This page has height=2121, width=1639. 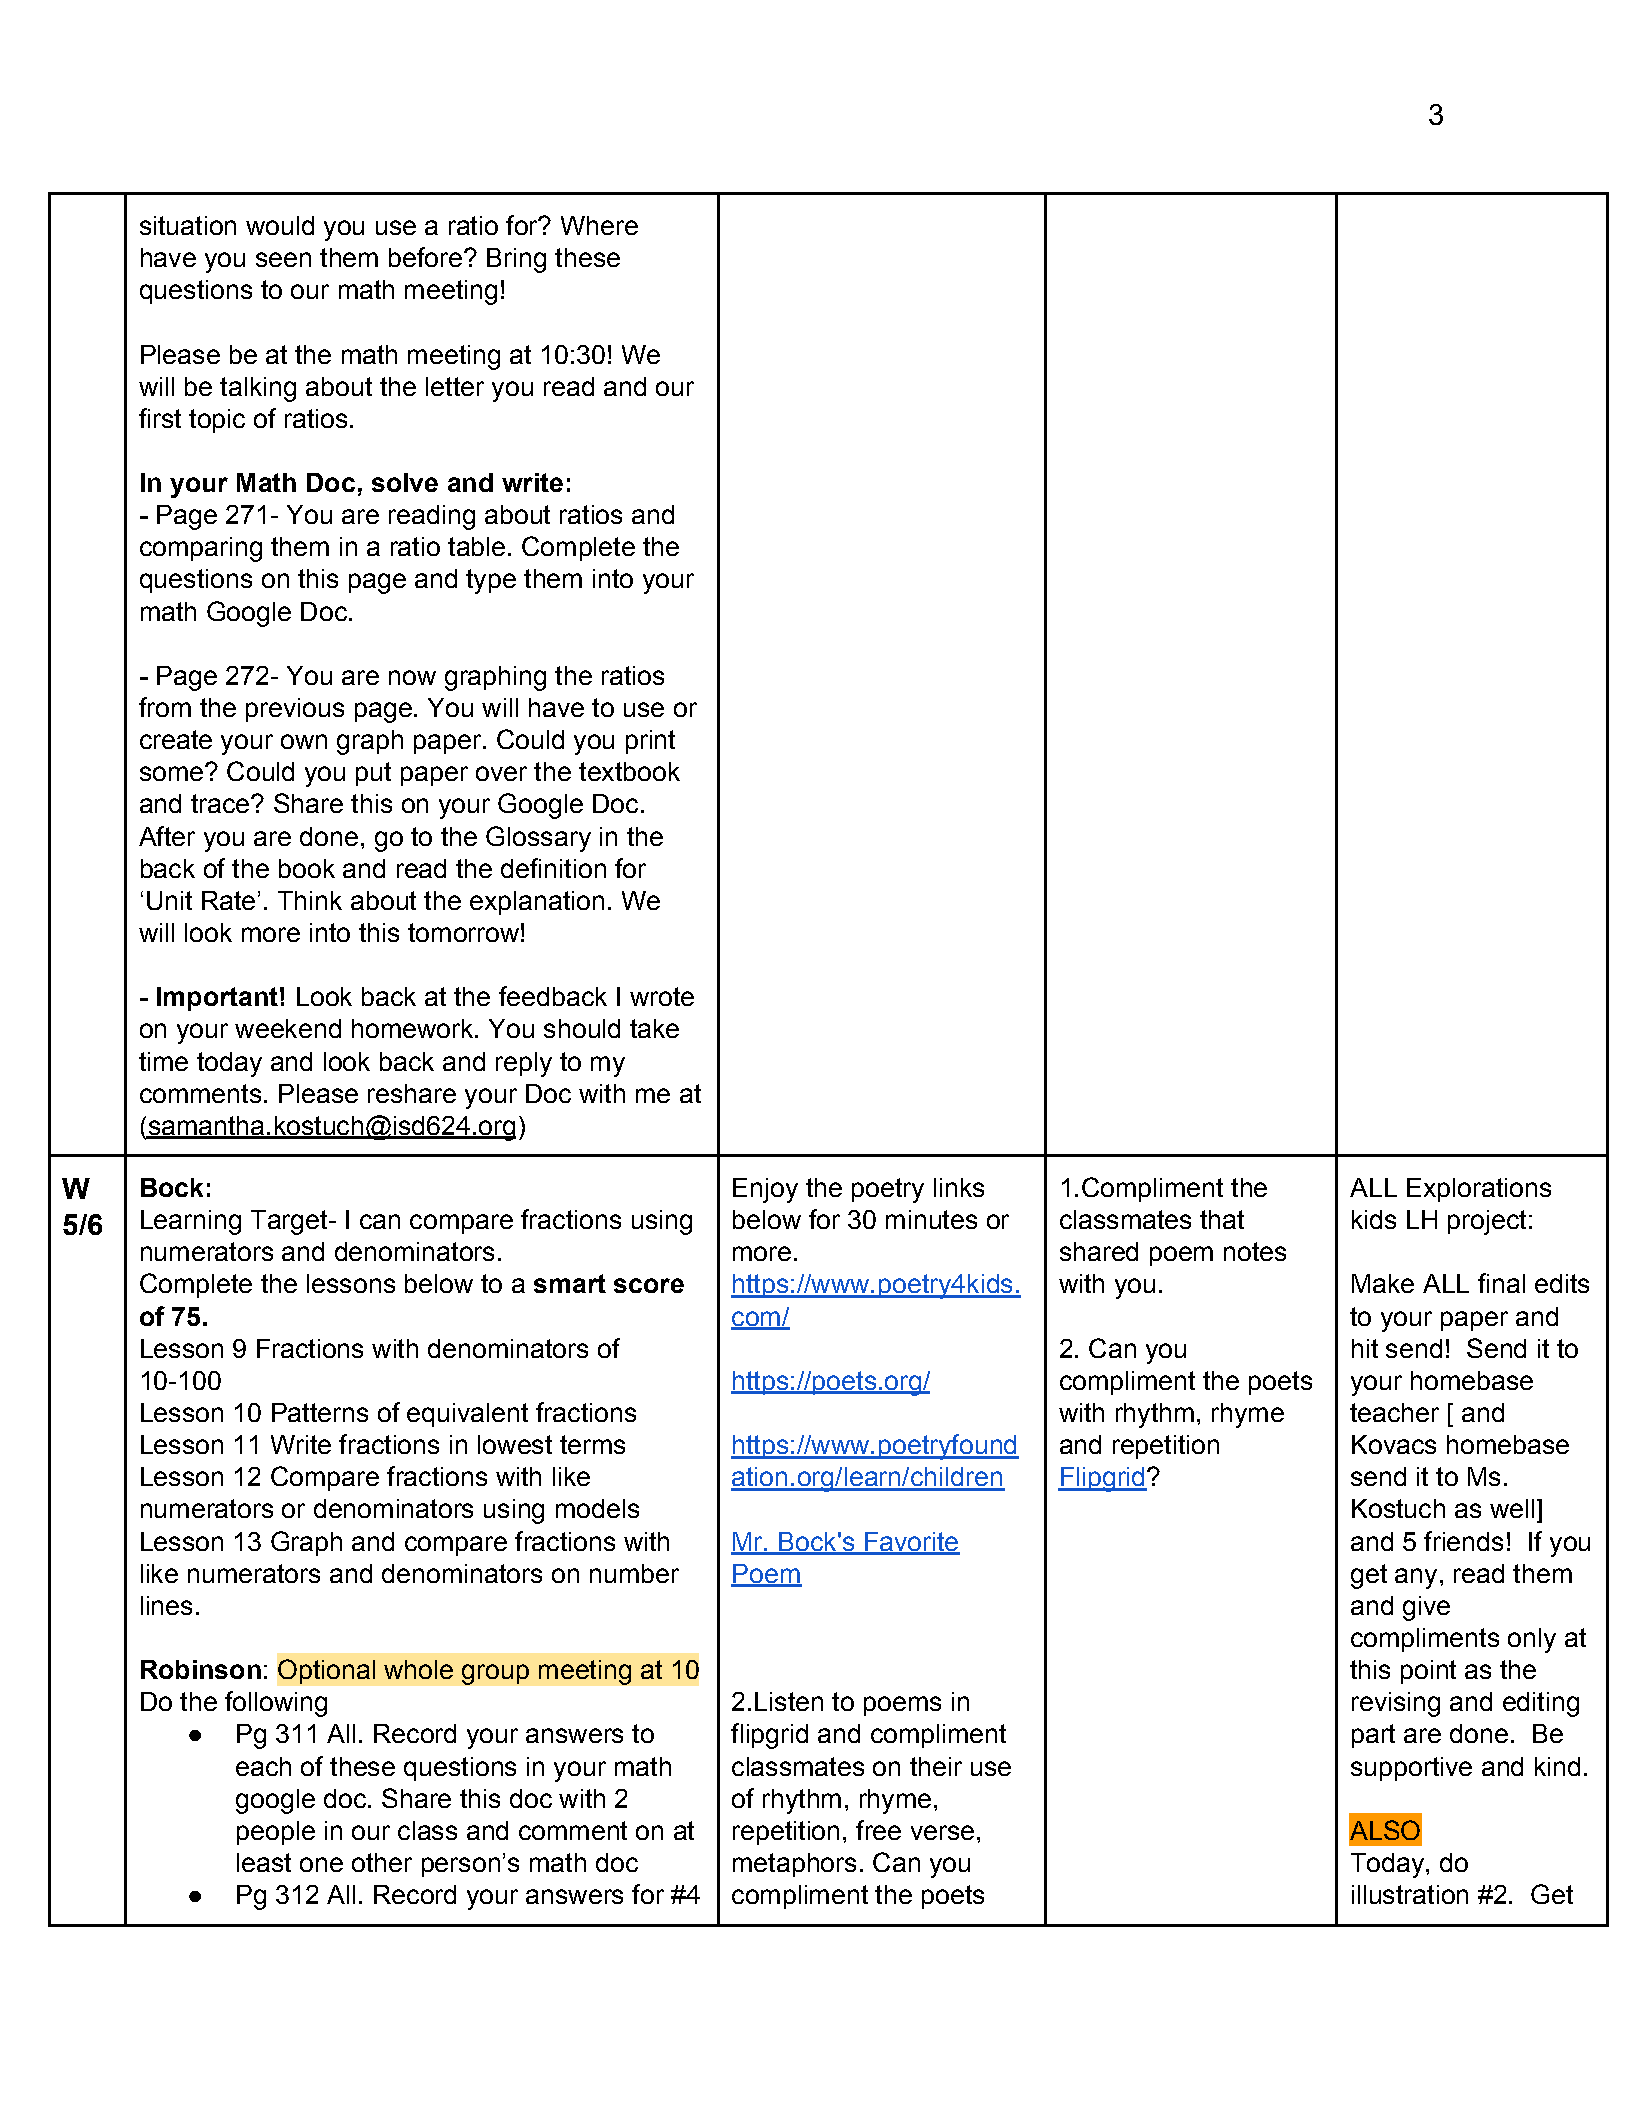 What do you see at coordinates (650, 742) in the page?
I see `print` at bounding box center [650, 742].
